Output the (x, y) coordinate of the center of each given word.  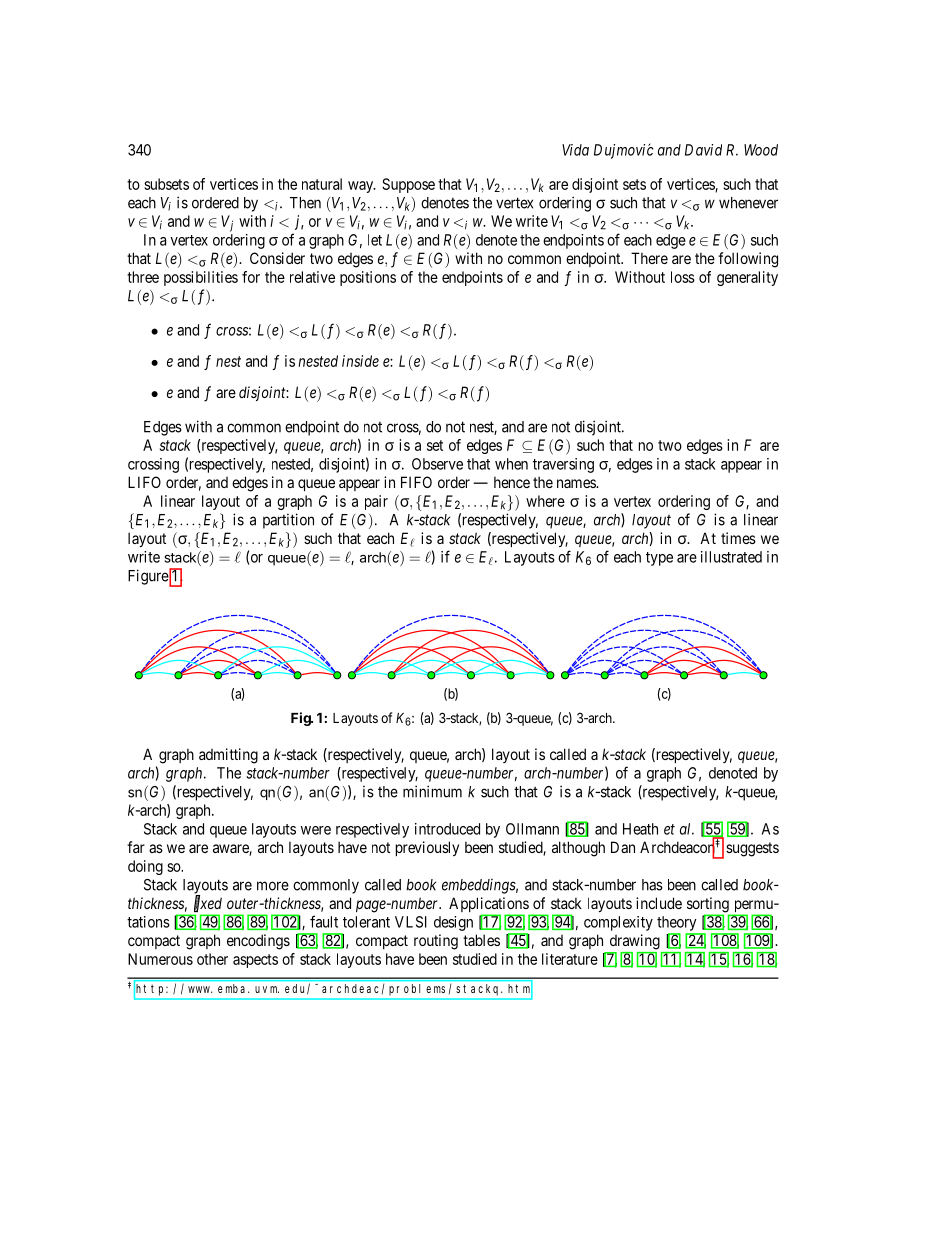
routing (436, 942)
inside (360, 361)
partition (288, 521)
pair (376, 502)
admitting (228, 756)
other (212, 959)
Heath (640, 829)
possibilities (201, 278)
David (703, 150)
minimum (432, 791)
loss (683, 277)
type (659, 559)
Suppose (408, 185)
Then (305, 203)
